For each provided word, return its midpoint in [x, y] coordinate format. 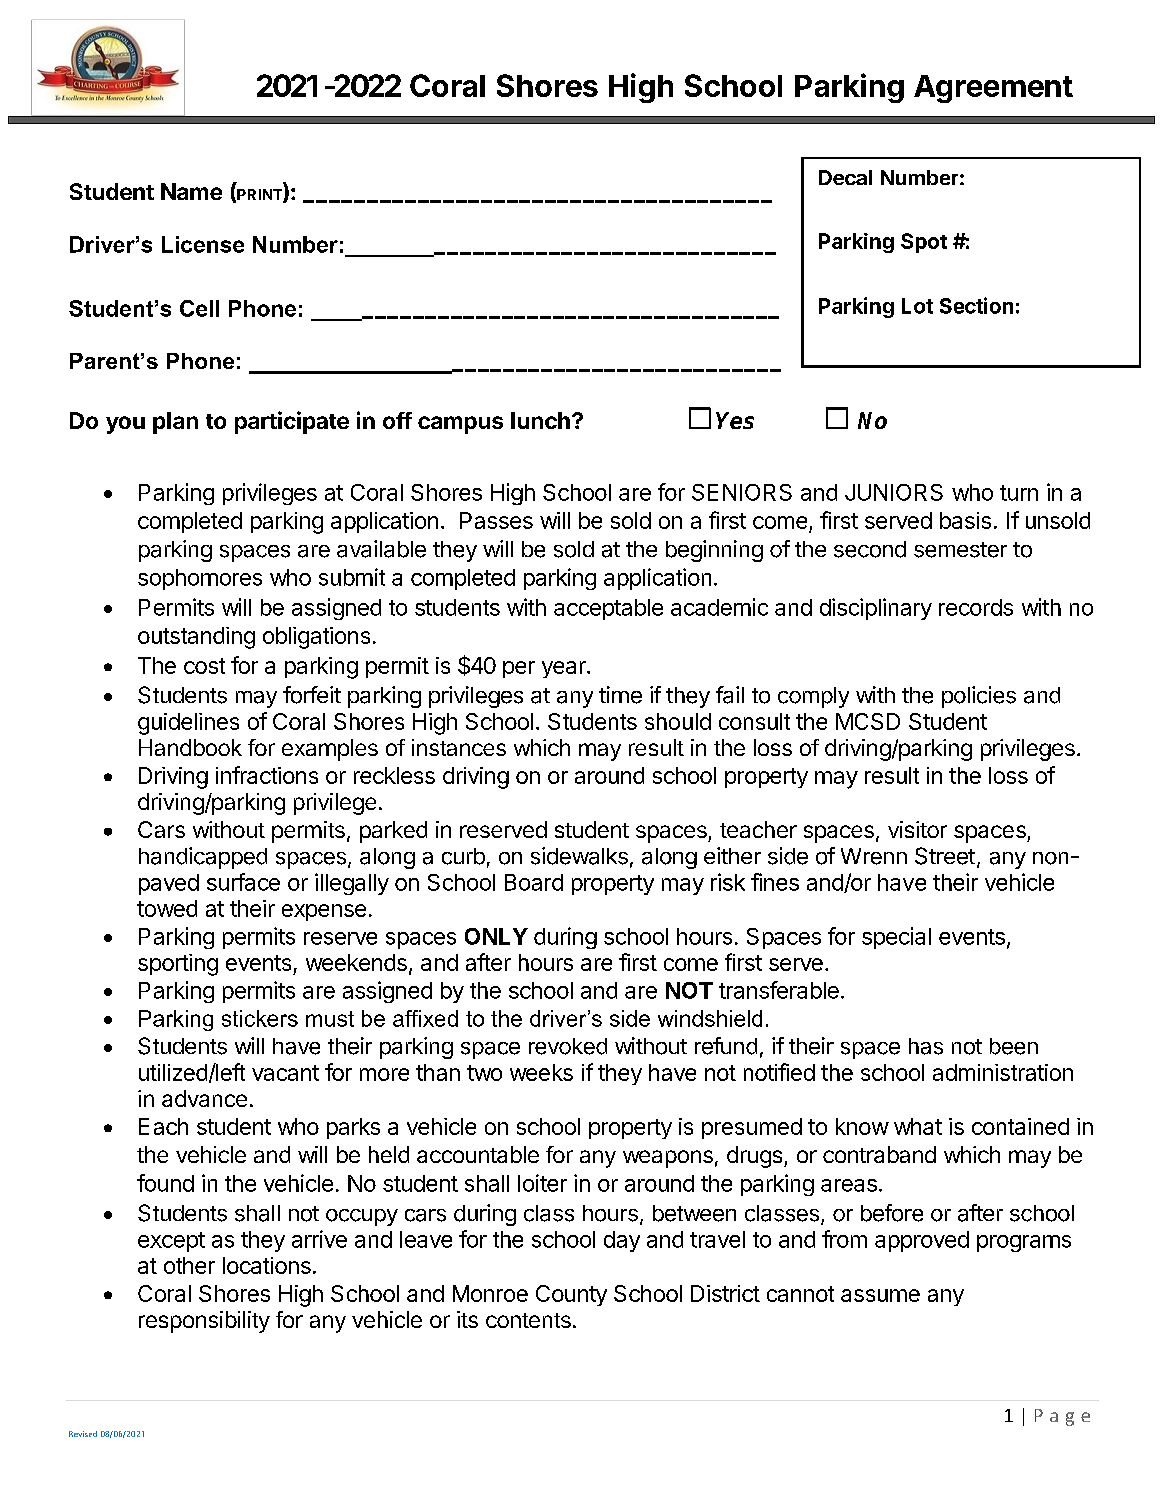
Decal [845, 177]
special [896, 938]
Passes [496, 520]
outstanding [196, 638]
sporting [178, 965]
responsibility [204, 1322]
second [870, 549]
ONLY [496, 936]
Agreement [993, 89]
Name [191, 191]
